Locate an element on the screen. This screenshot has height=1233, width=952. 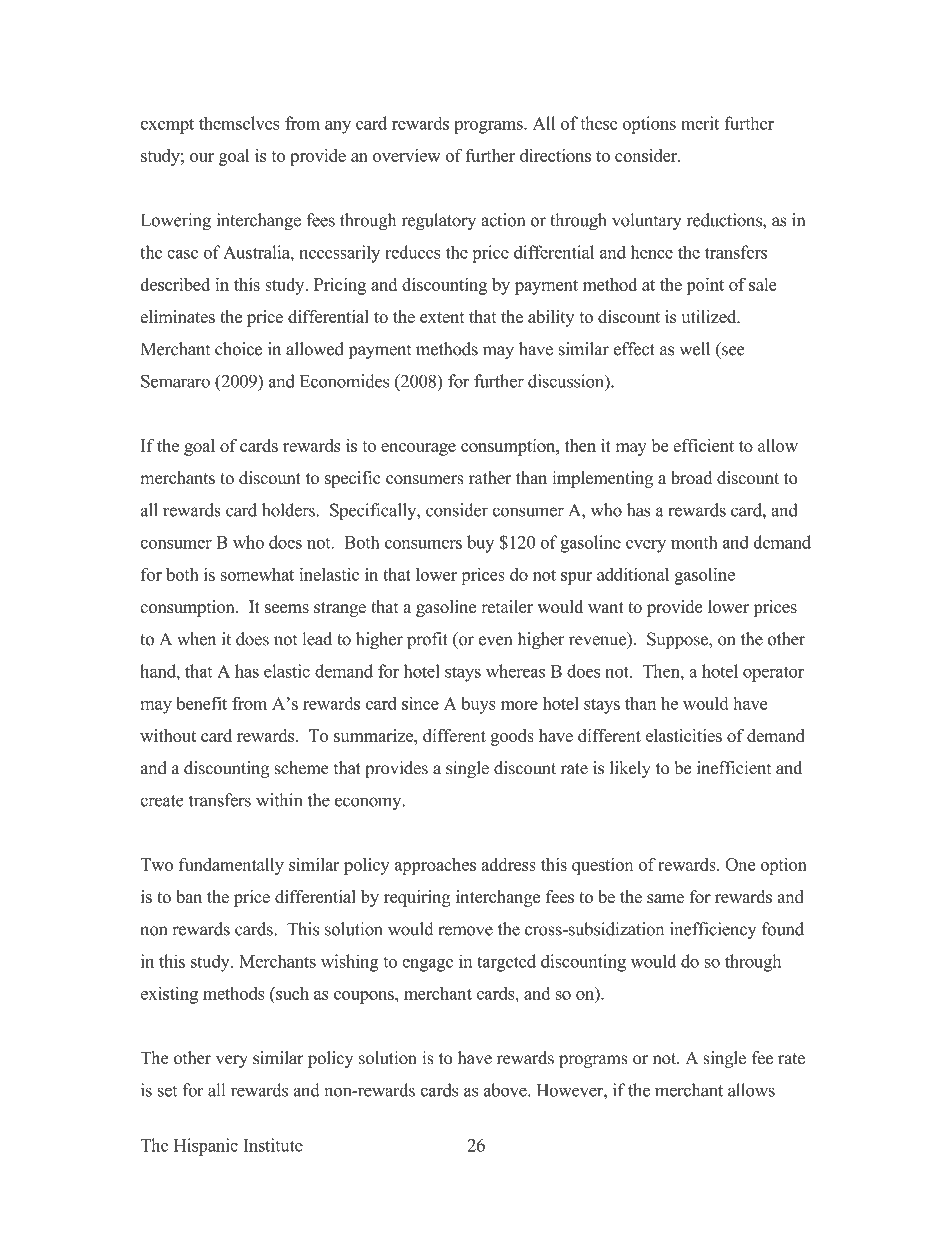
above is located at coordinates (506, 1090).
